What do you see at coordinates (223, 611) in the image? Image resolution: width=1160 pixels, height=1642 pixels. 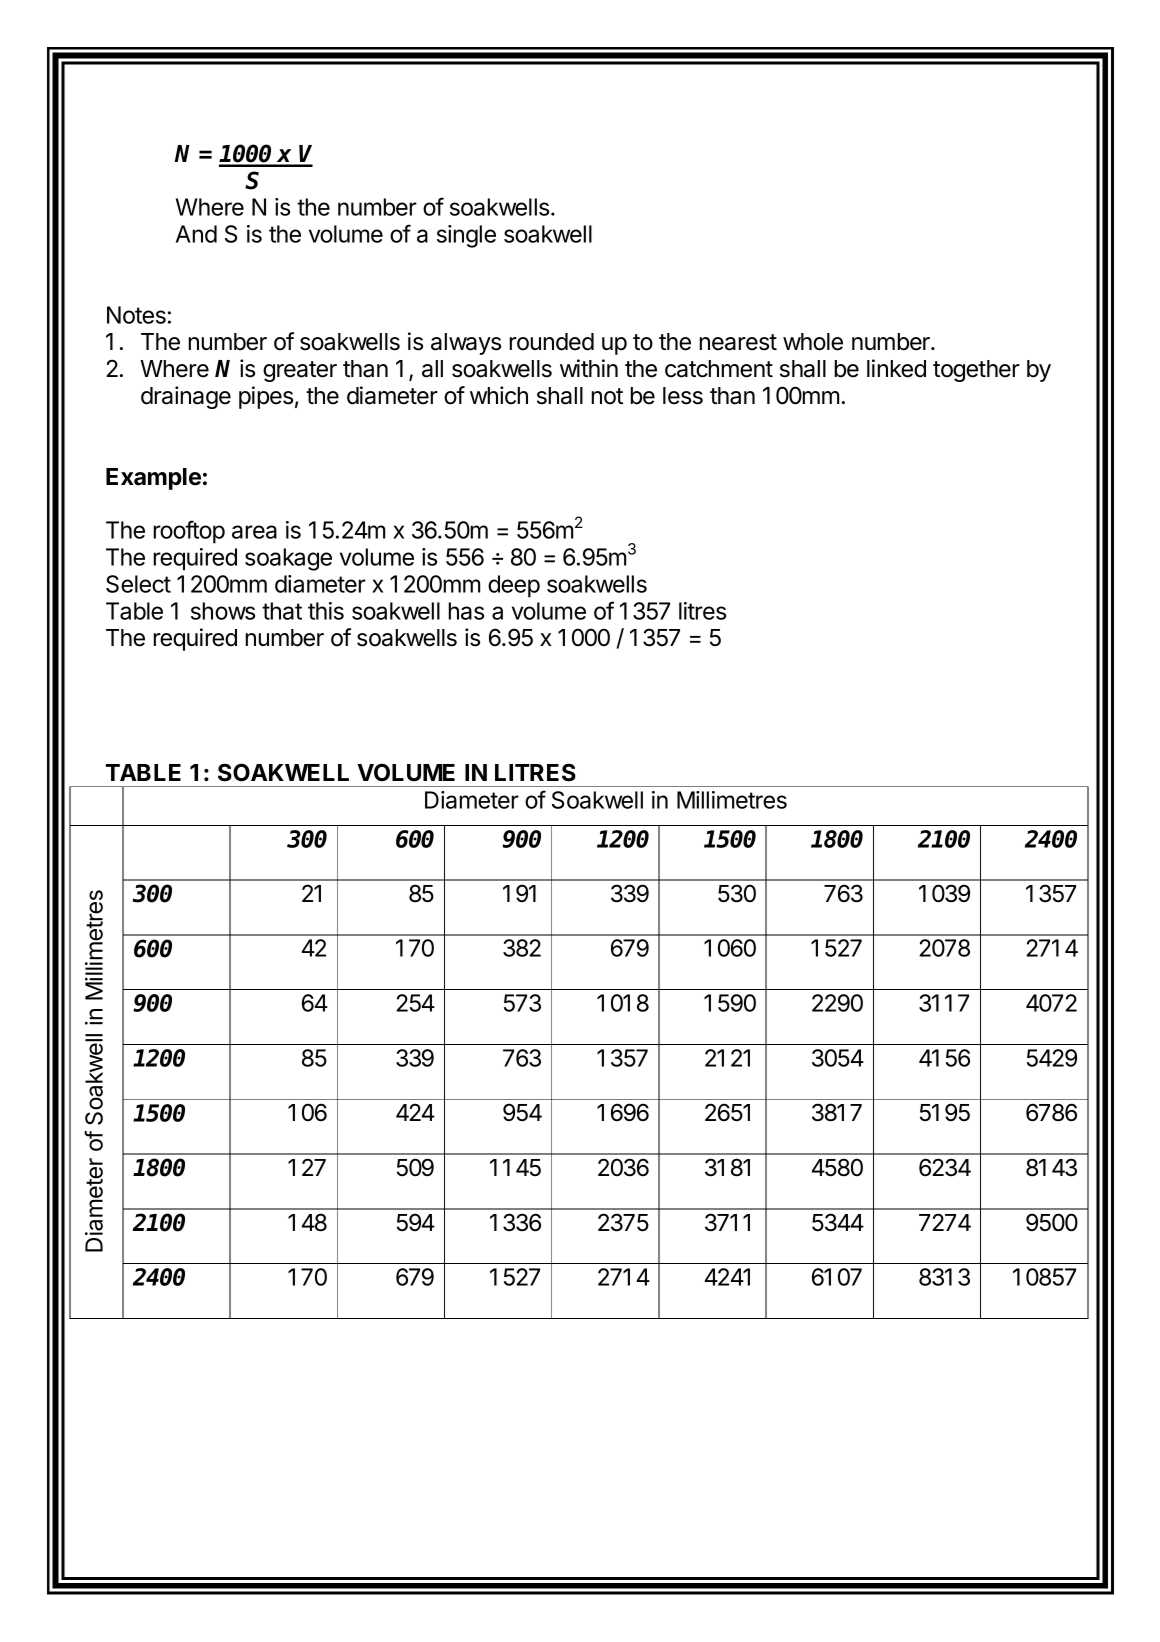 I see `shows` at bounding box center [223, 611].
